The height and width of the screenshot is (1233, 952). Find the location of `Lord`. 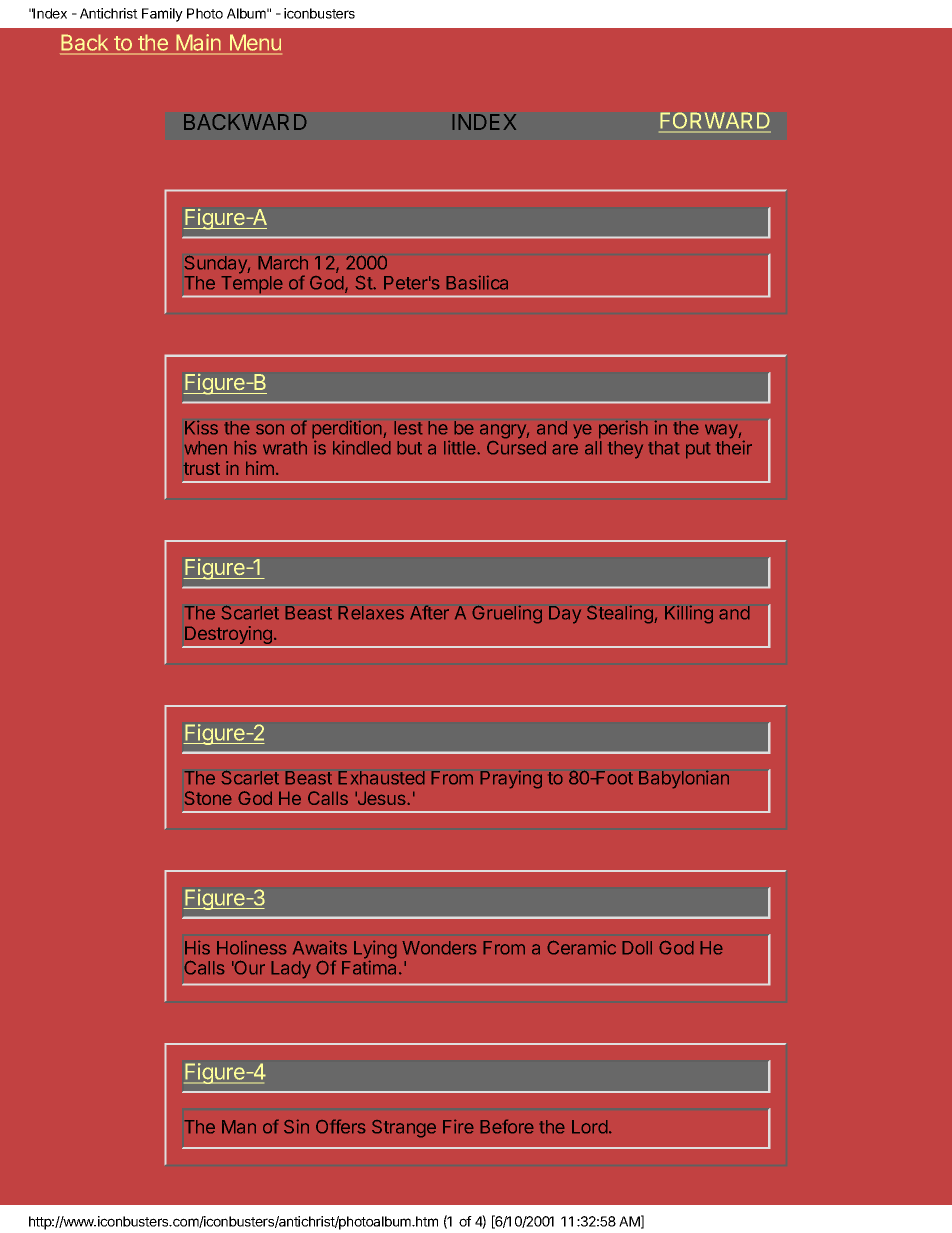

Lord is located at coordinates (590, 1127).
